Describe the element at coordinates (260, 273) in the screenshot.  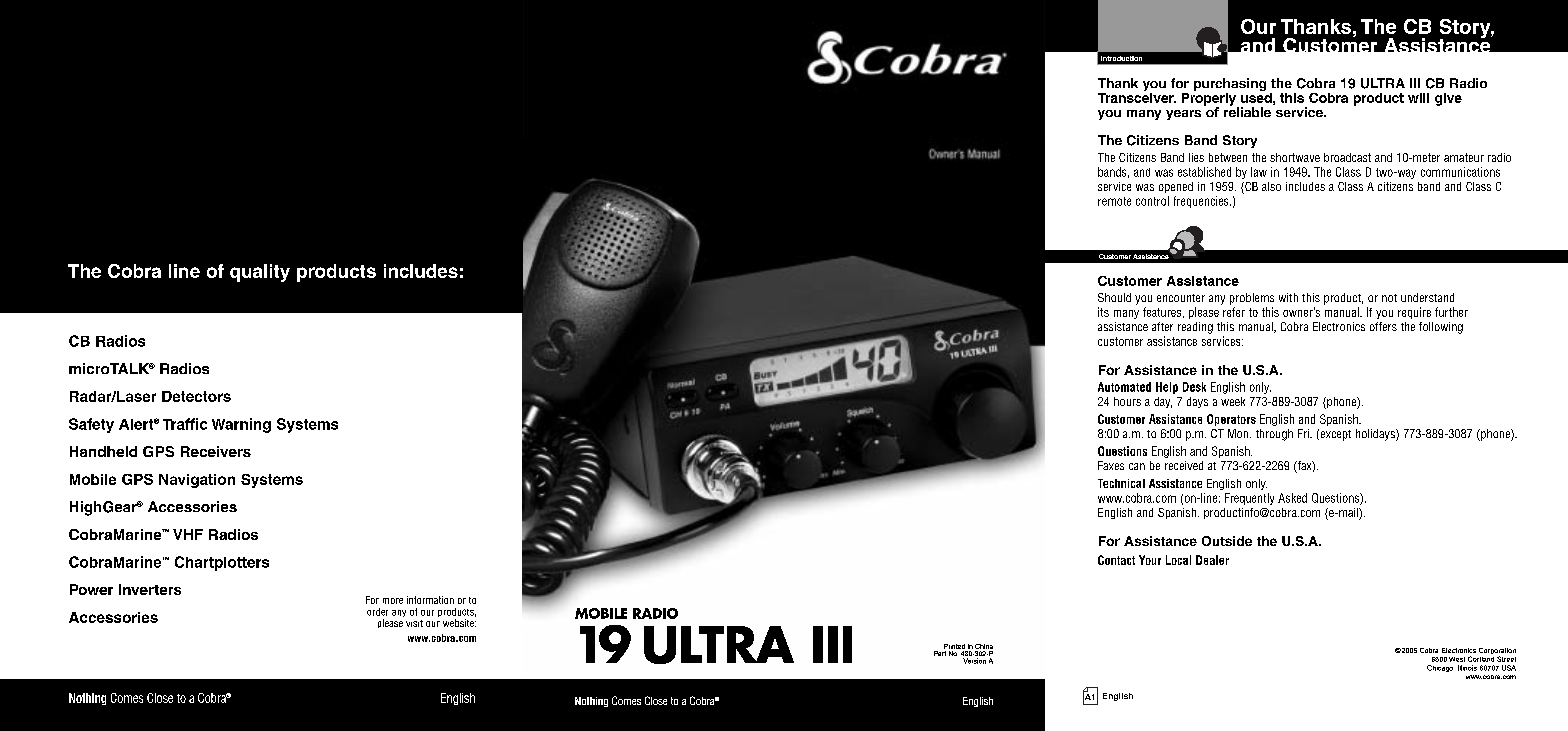
I see `quality` at that location.
